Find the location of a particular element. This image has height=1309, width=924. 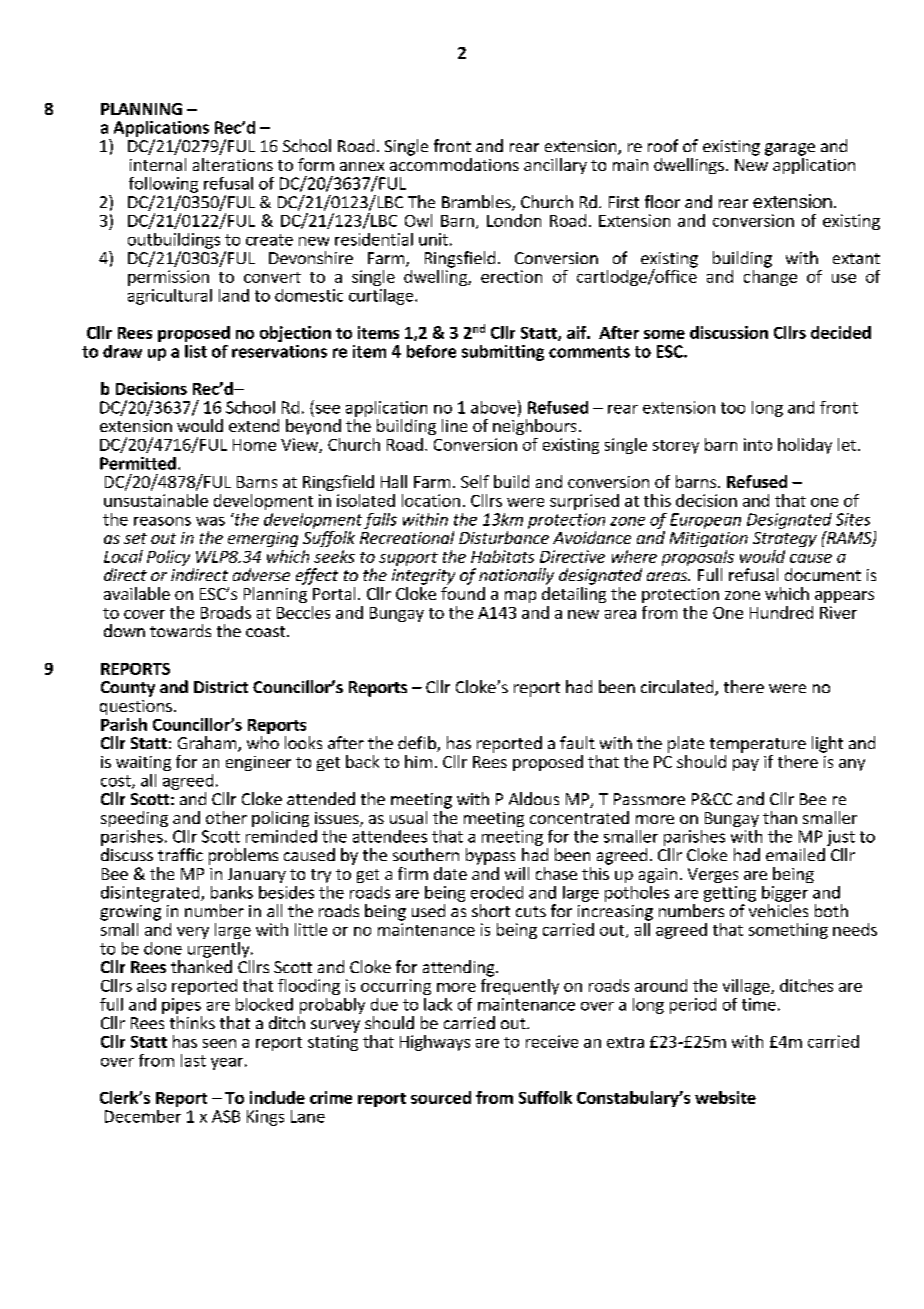

unsustainable is located at coordinates (156, 500).
